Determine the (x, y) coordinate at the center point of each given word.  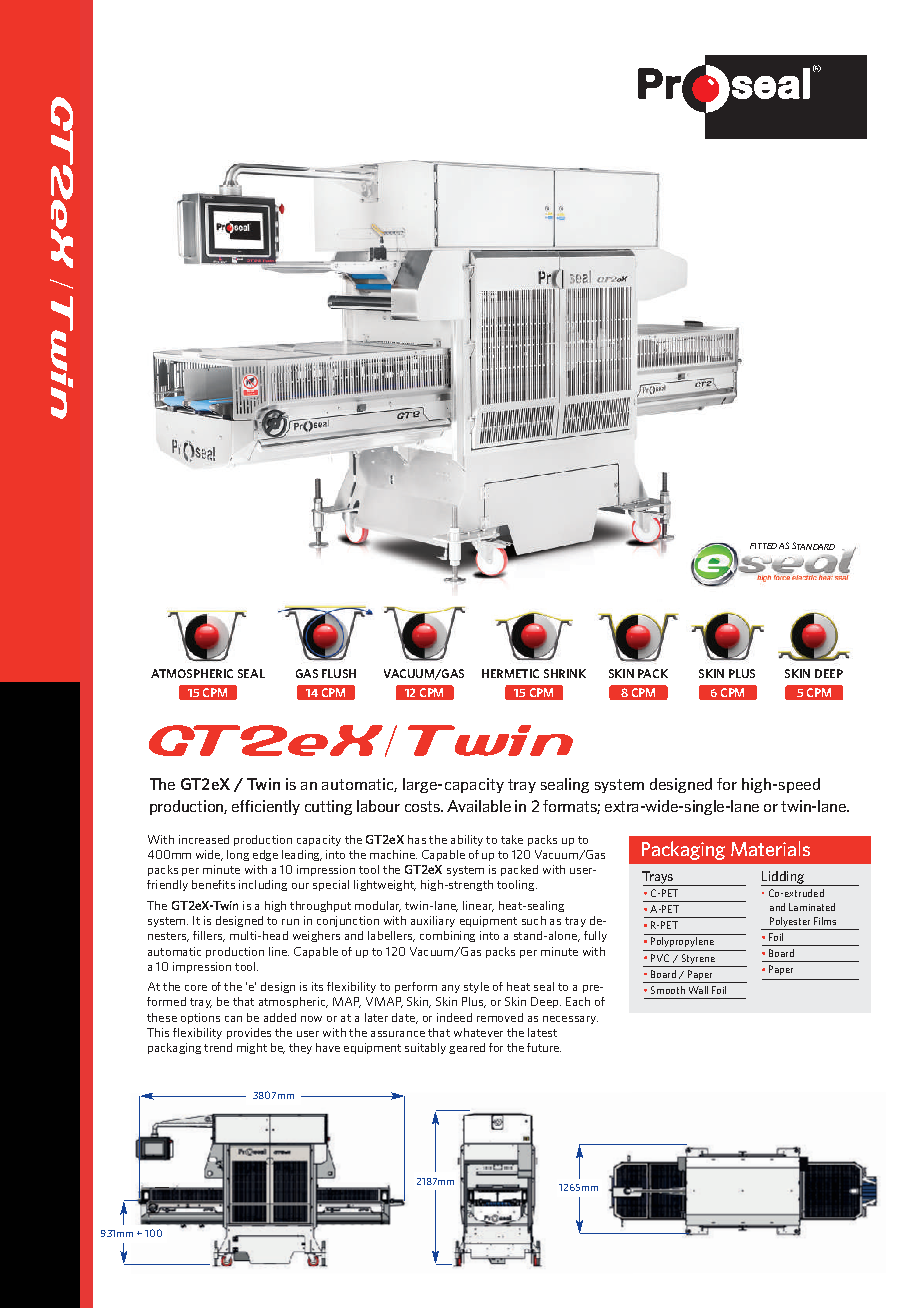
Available (479, 806)
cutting (328, 807)
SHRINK (565, 673)
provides (249, 1033)
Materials (770, 848)
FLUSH (339, 673)
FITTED (763, 546)
